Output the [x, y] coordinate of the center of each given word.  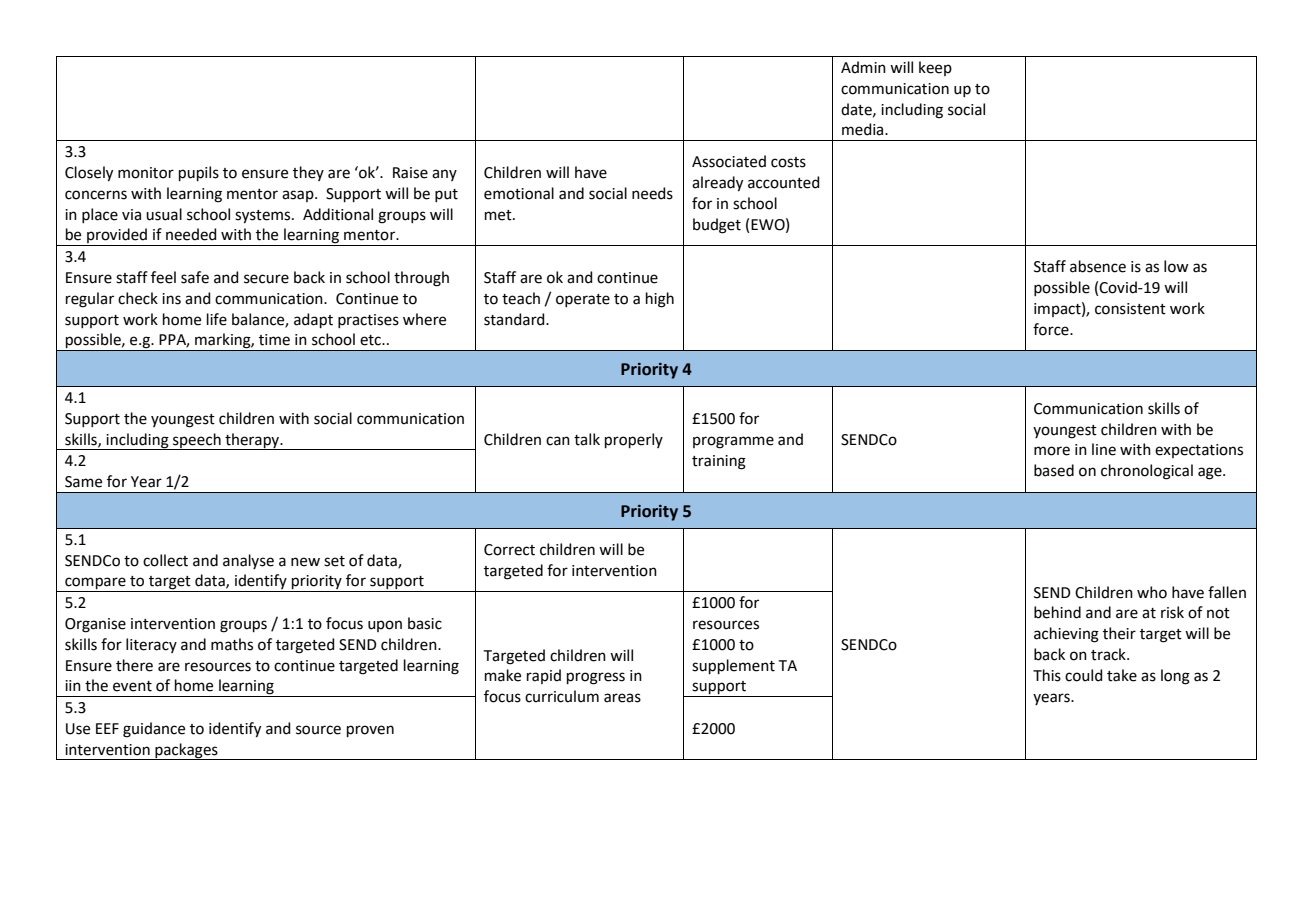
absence [1098, 266]
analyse [248, 561]
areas [622, 698]
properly [634, 440]
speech [197, 441]
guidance [154, 730]
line [1104, 449]
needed [191, 234]
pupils [199, 173]
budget [717, 226]
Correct [509, 550]
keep [935, 68]
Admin [863, 67]
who [1152, 592]
